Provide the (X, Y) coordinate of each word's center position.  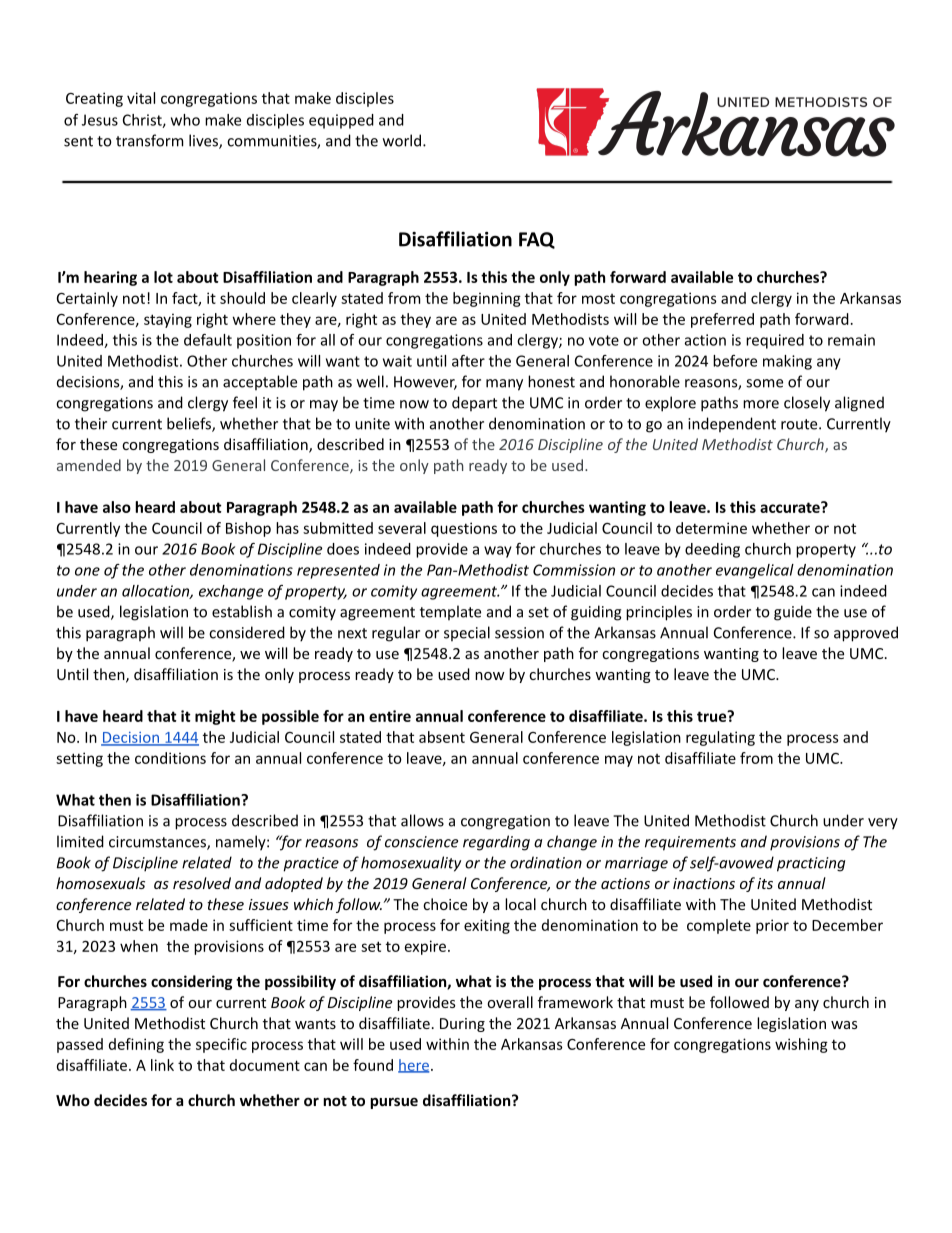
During (462, 1025)
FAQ (537, 240)
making (787, 362)
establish (242, 611)
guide (793, 613)
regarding (496, 843)
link (162, 1065)
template (450, 612)
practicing (811, 864)
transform (149, 140)
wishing (801, 1045)
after (468, 361)
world (402, 140)
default (208, 340)
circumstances (158, 843)
